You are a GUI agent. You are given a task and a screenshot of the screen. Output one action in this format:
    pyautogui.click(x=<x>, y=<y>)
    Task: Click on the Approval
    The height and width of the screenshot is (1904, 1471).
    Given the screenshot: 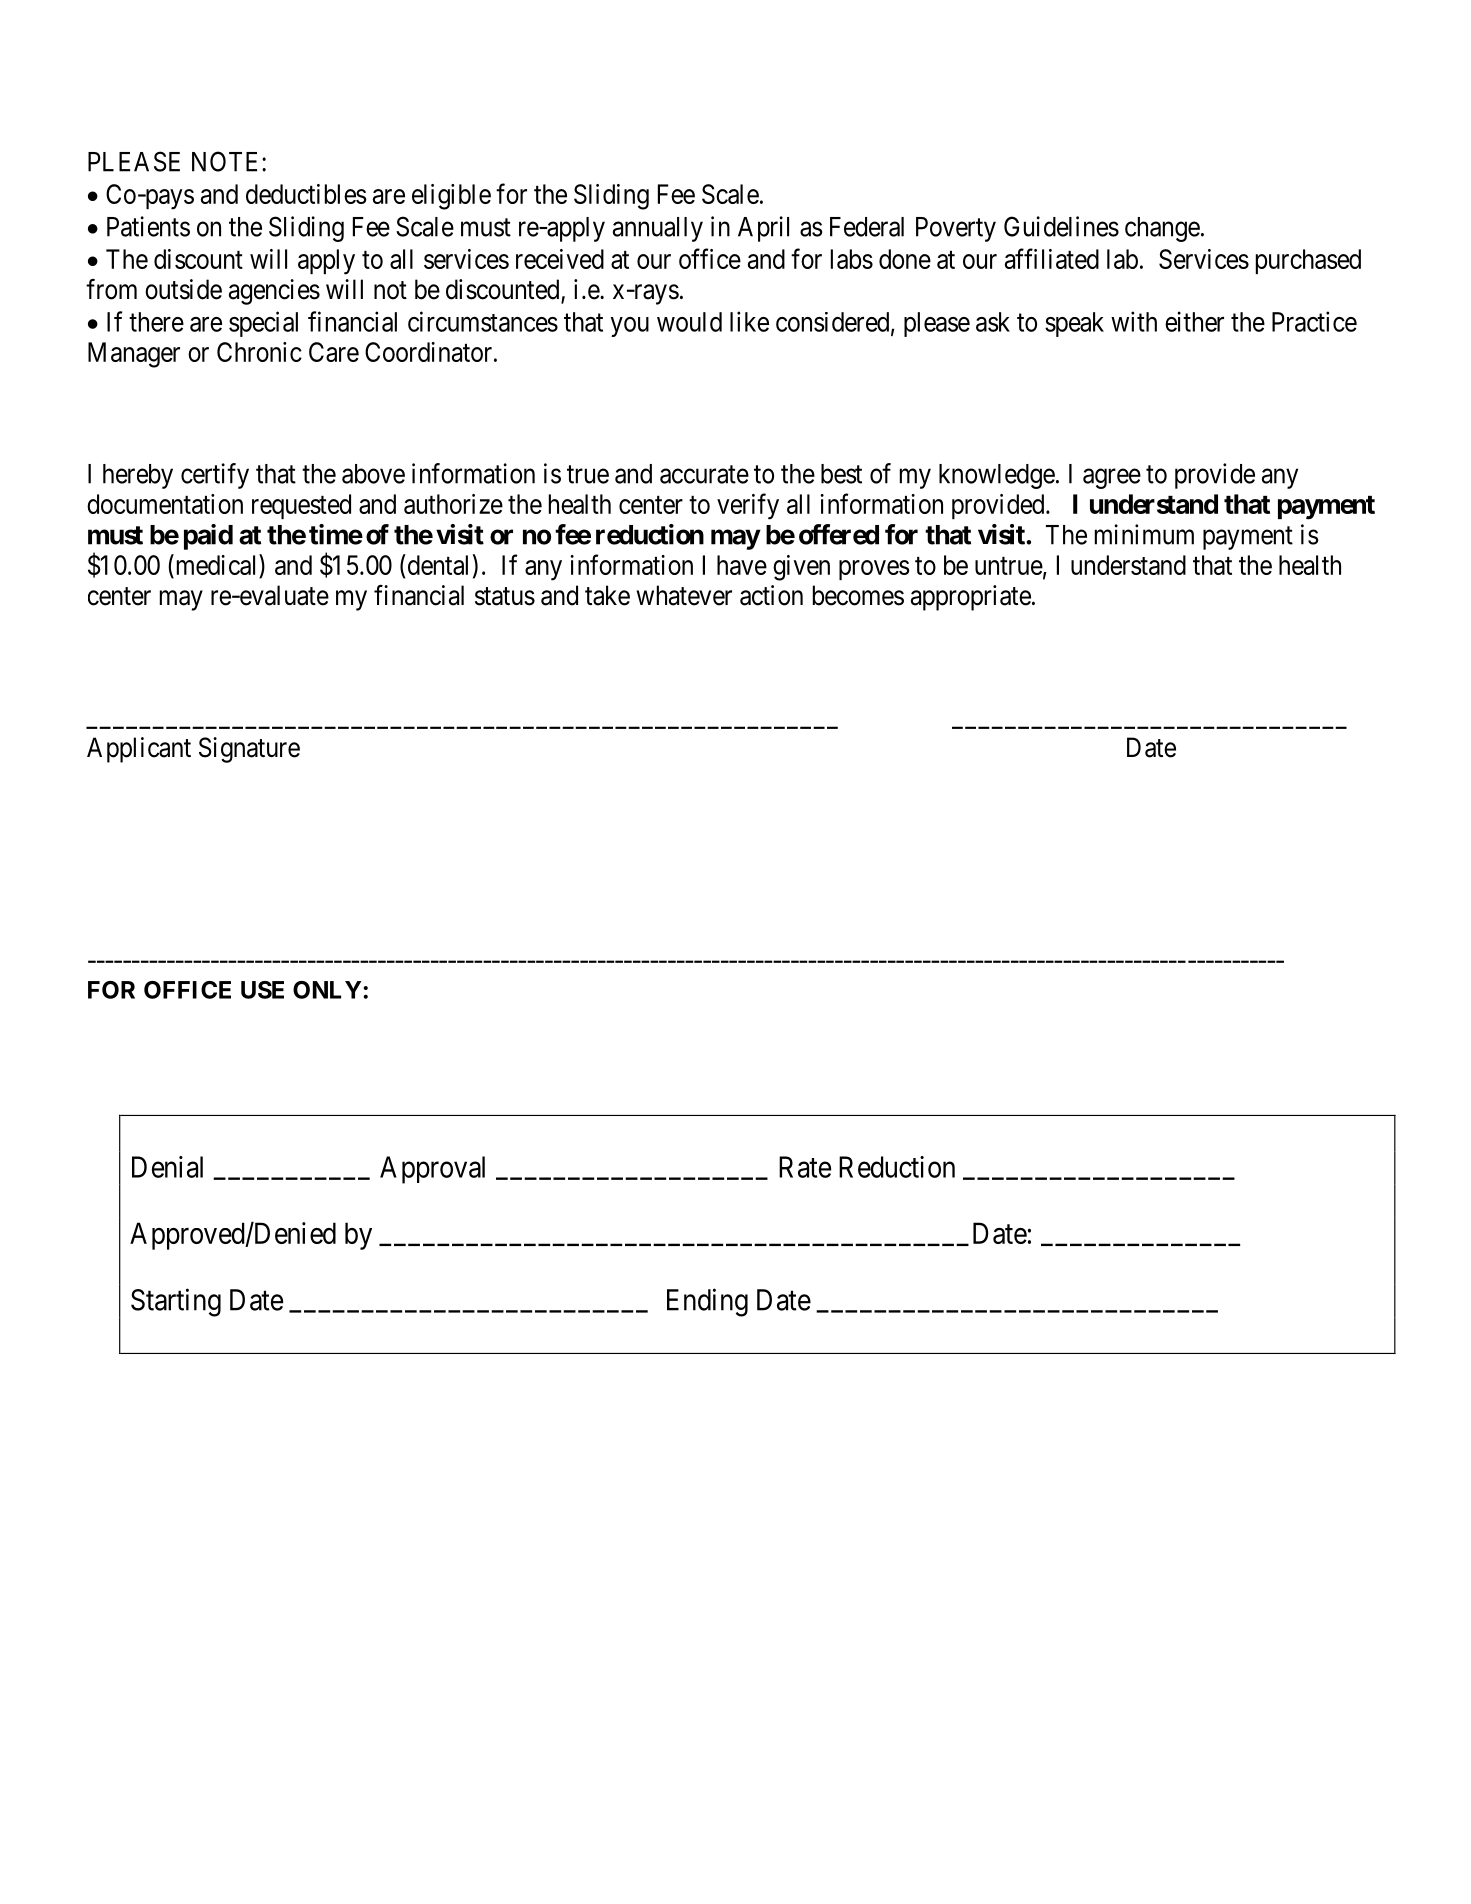 What is the action you would take?
    pyautogui.click(x=432, y=1170)
